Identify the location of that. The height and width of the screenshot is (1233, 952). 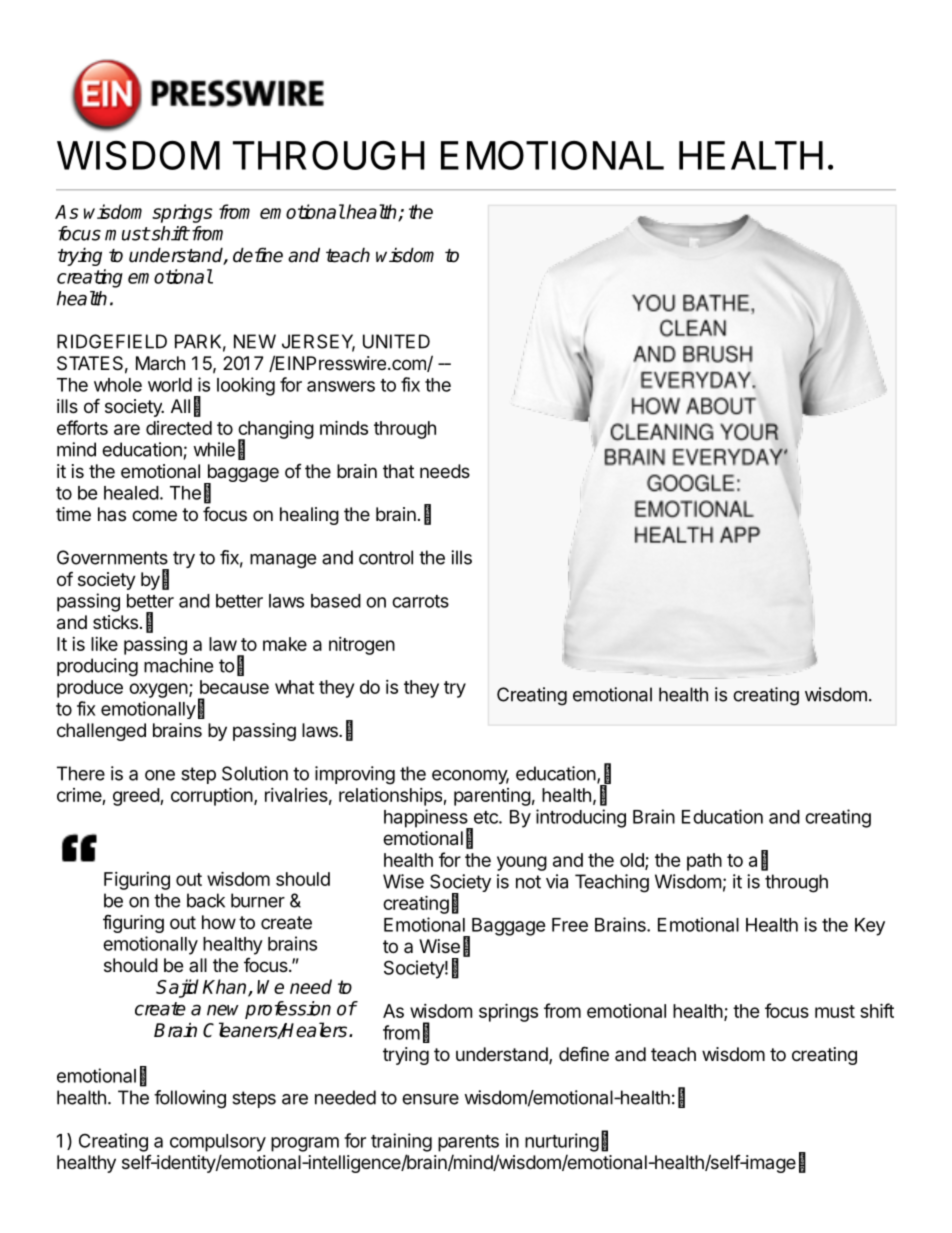
(398, 471).
